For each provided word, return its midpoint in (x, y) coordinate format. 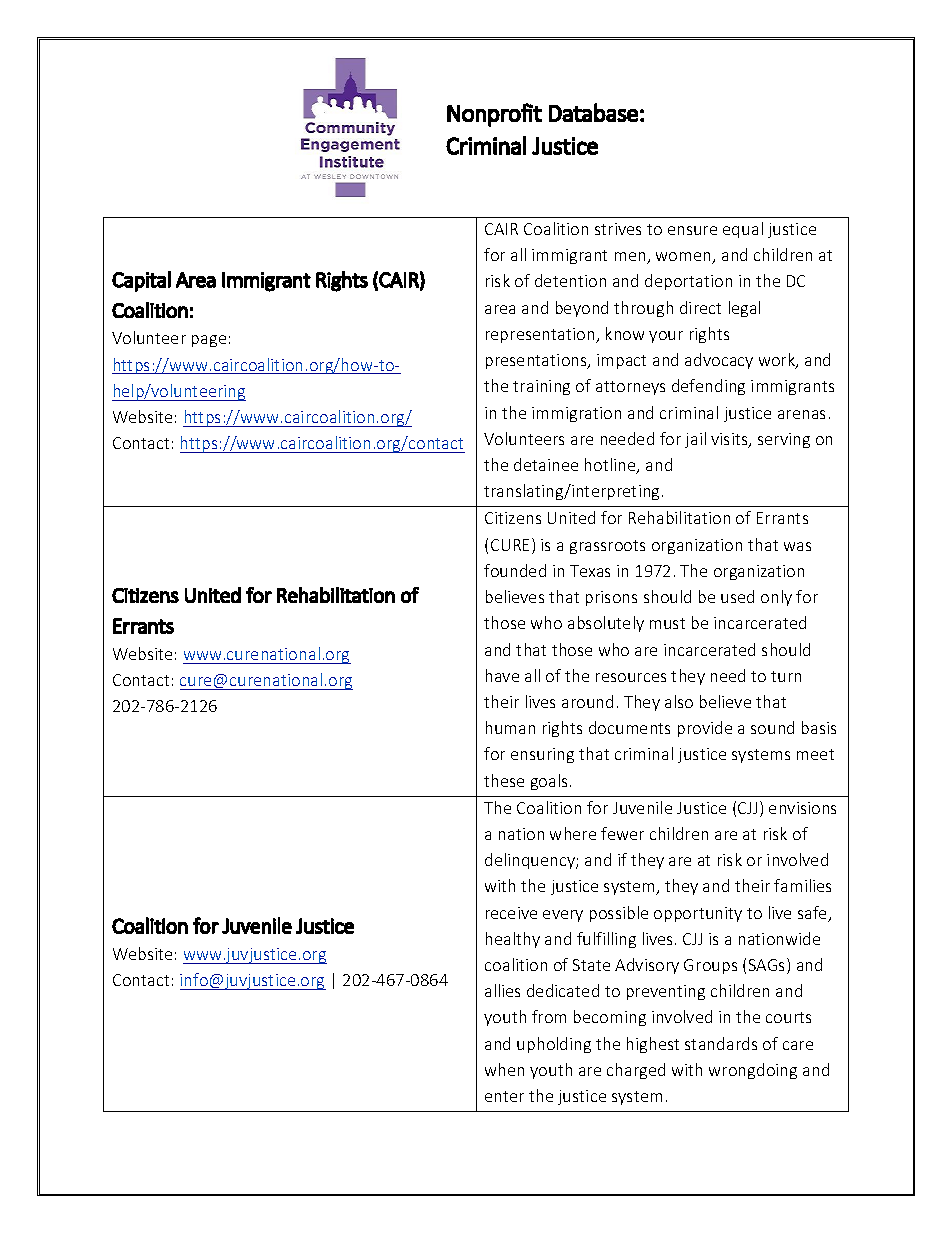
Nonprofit (494, 115)
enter (504, 1096)
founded (515, 570)
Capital (141, 281)
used (737, 596)
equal (743, 230)
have (502, 675)
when (504, 1069)
